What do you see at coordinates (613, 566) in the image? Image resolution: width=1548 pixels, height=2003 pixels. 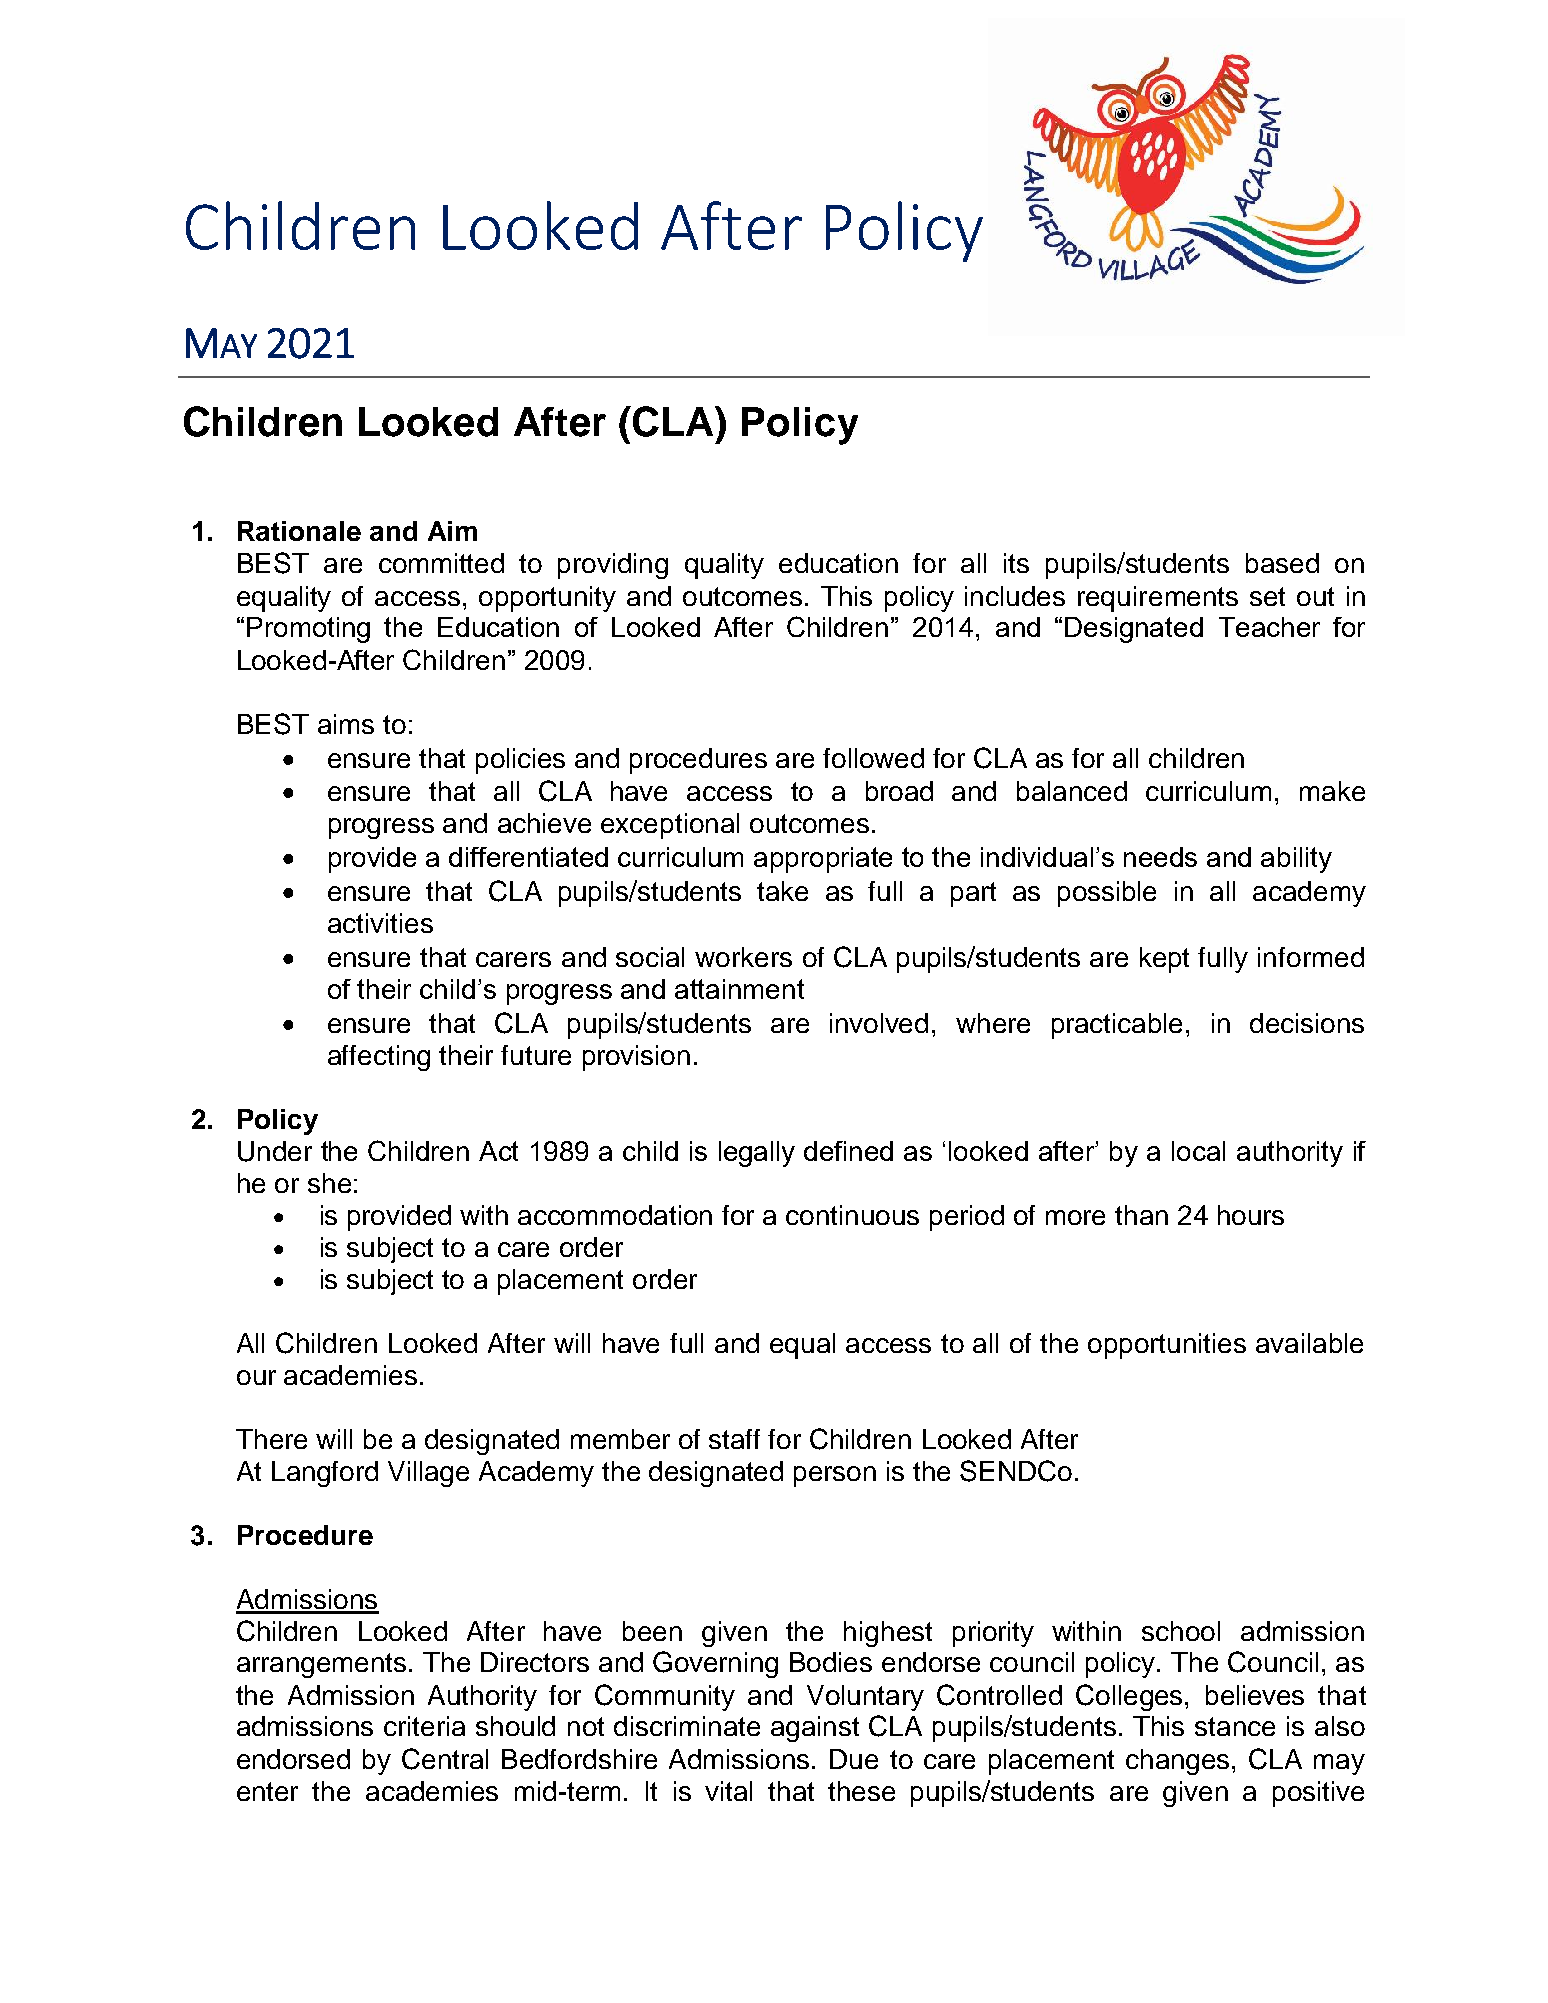 I see `providing` at bounding box center [613, 566].
